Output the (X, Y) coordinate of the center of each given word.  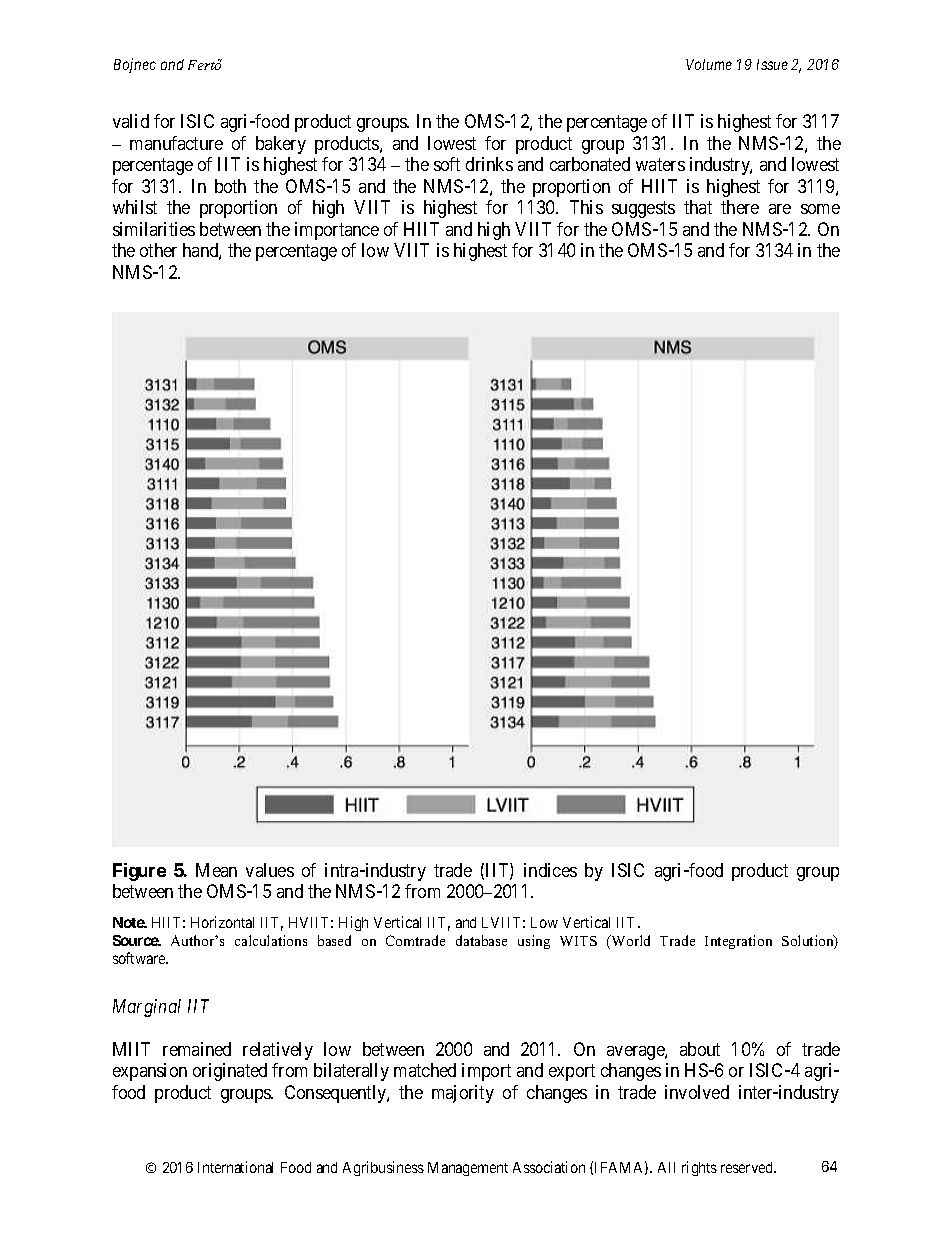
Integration (738, 942)
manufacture (176, 143)
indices (550, 870)
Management (468, 1169)
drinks (489, 164)
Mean (216, 870)
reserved (748, 1167)
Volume (709, 64)
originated (230, 1072)
